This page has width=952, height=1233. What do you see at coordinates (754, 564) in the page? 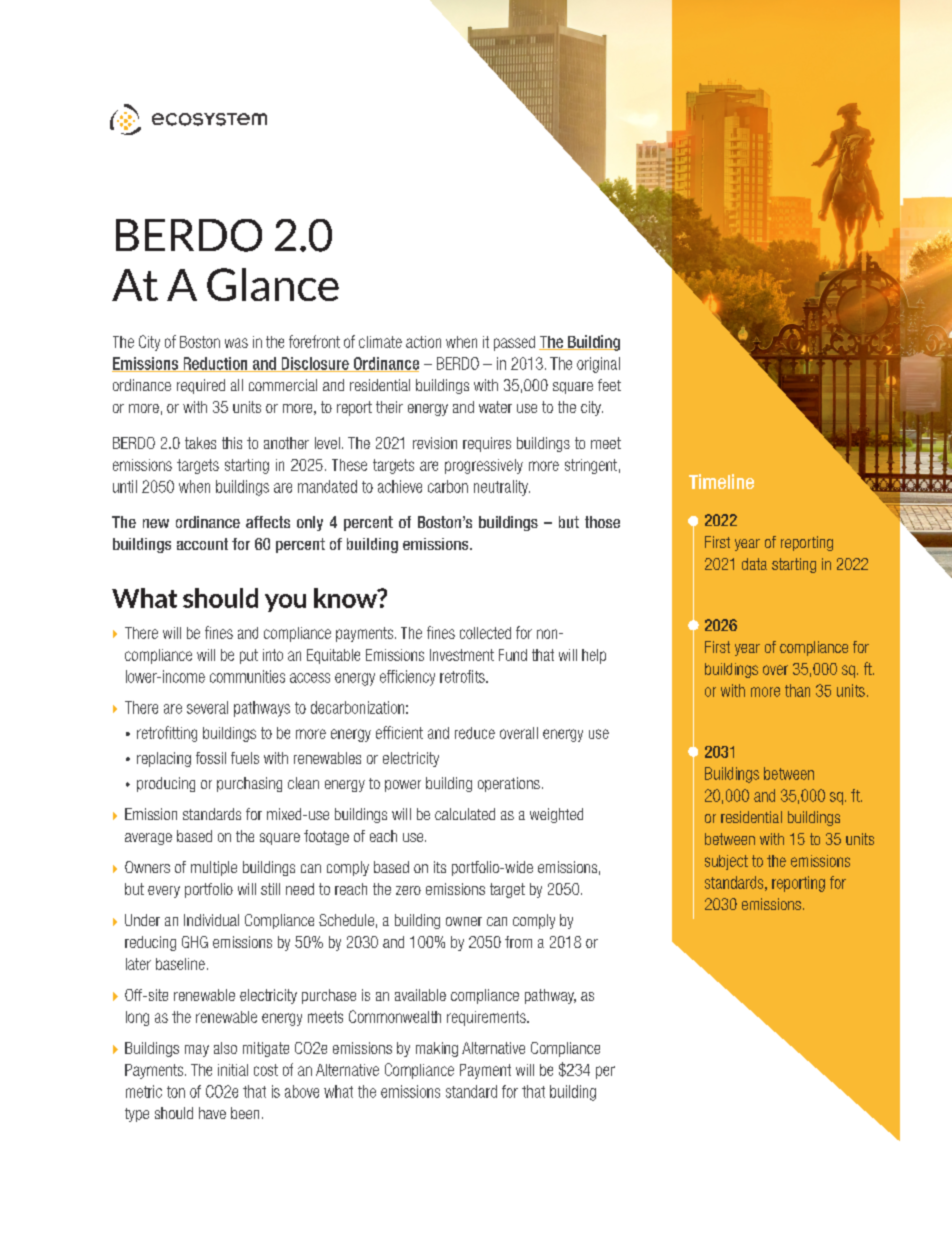
I see `data` at bounding box center [754, 564].
